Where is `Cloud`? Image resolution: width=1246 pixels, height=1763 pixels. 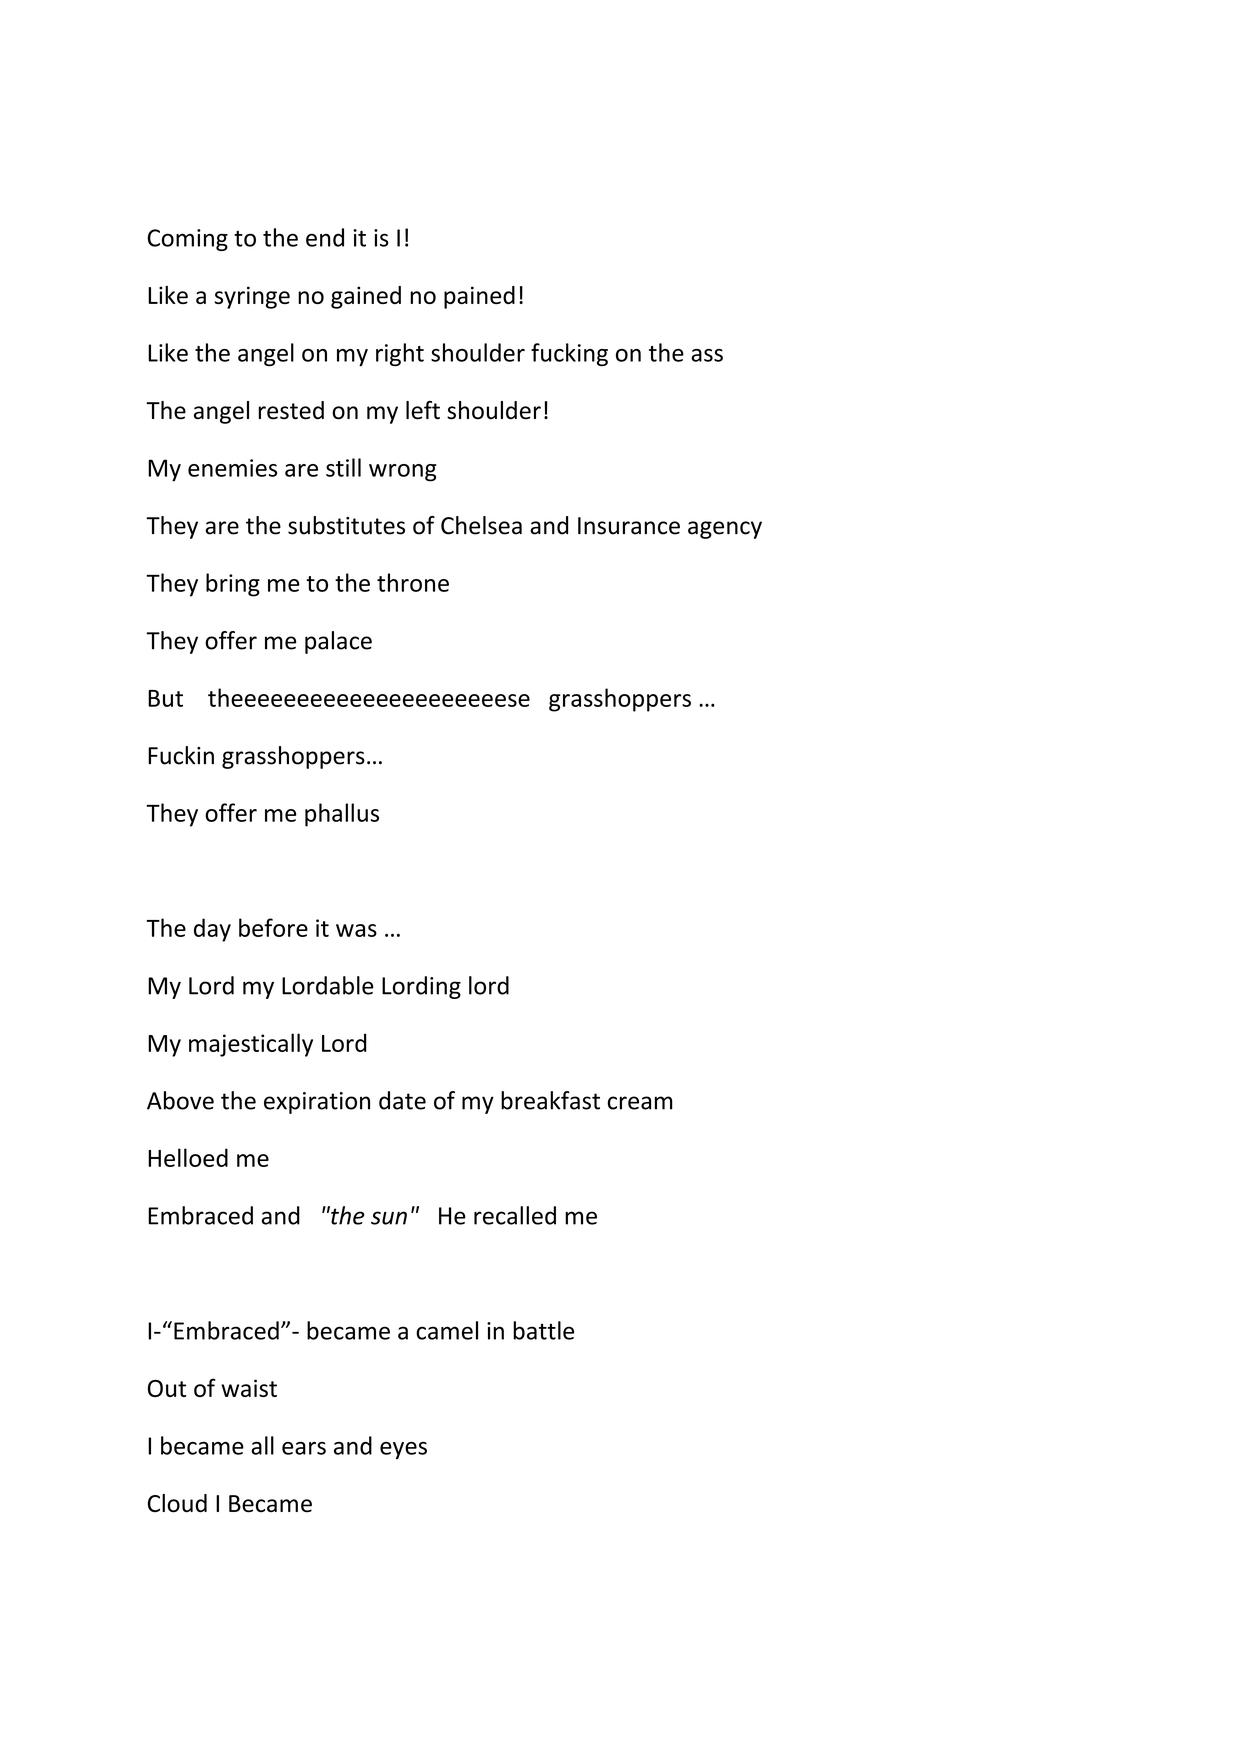
Cloud is located at coordinates (177, 1503).
